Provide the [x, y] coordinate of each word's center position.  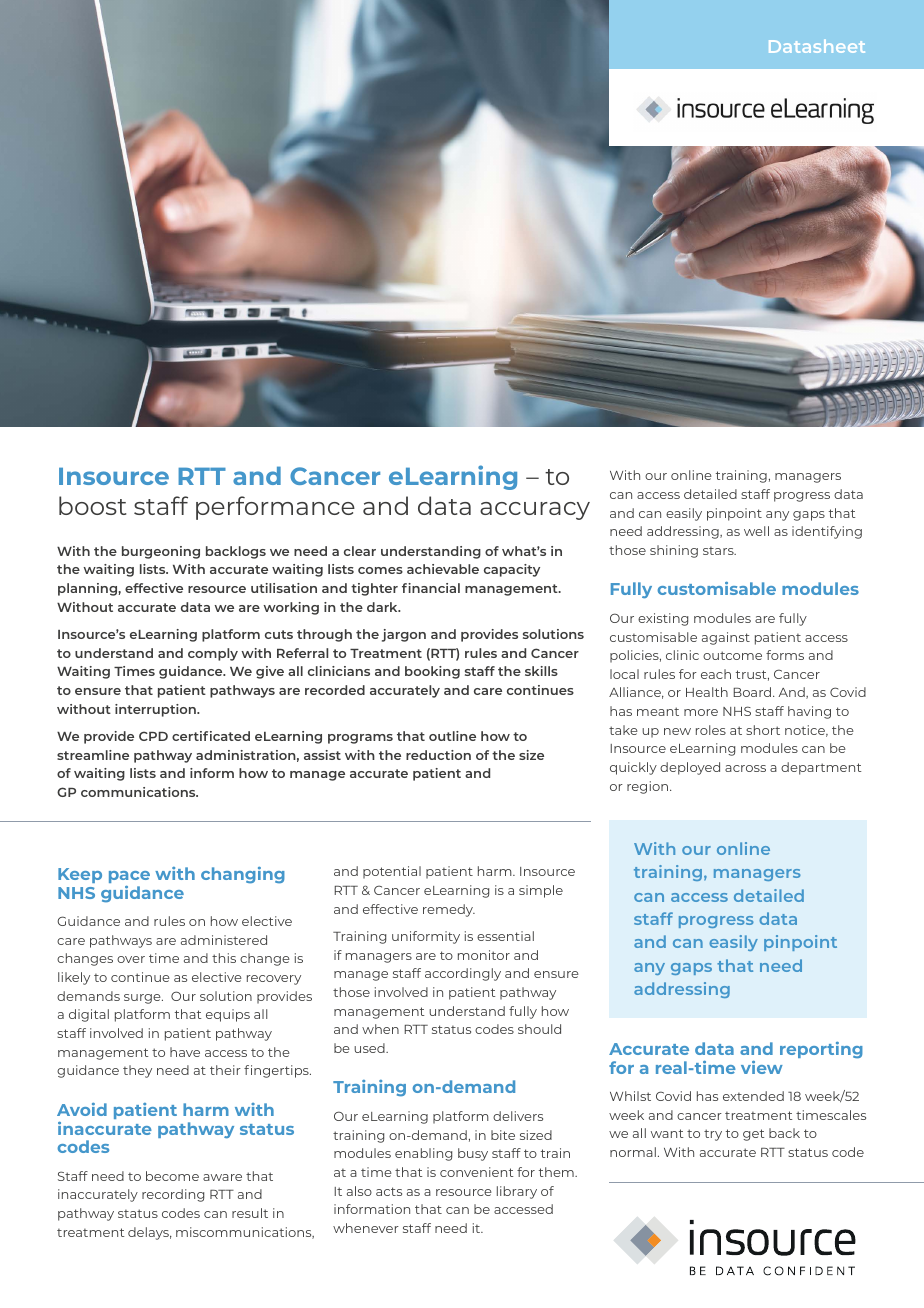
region [647, 787]
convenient [476, 1172]
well [756, 531]
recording [173, 1195]
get [753, 1135]
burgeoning [161, 552]
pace [129, 877]
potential [392, 872]
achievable [443, 569]
